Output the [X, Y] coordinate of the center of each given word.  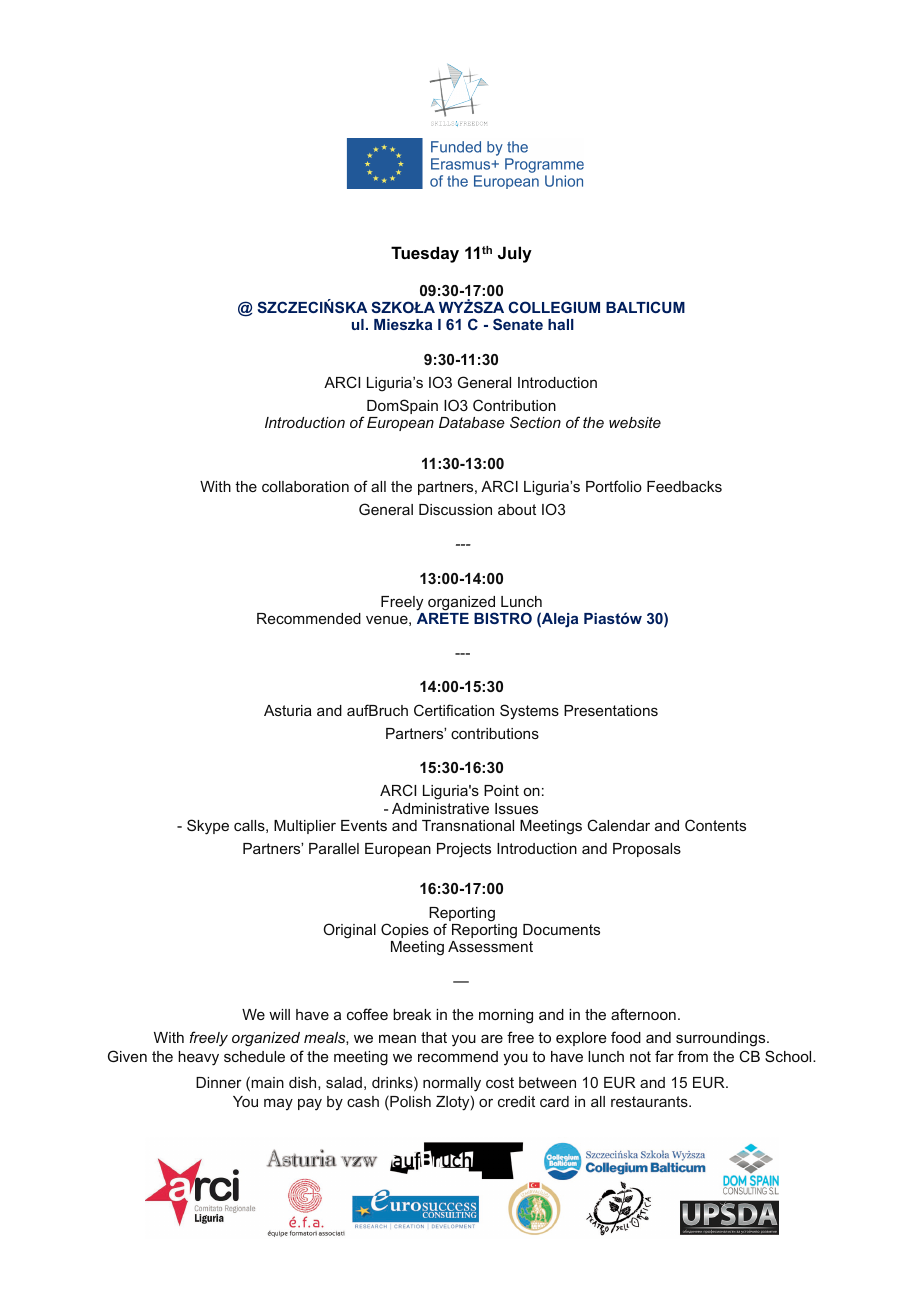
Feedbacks [684, 486]
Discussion [455, 509]
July [515, 254]
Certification [454, 710]
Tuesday [425, 254]
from [693, 1056]
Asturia [288, 710]
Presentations [611, 710]
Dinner [219, 1082]
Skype [208, 827]
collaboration [305, 486]
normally [452, 1084]
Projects [464, 850]
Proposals [647, 850]
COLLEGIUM [554, 307]
